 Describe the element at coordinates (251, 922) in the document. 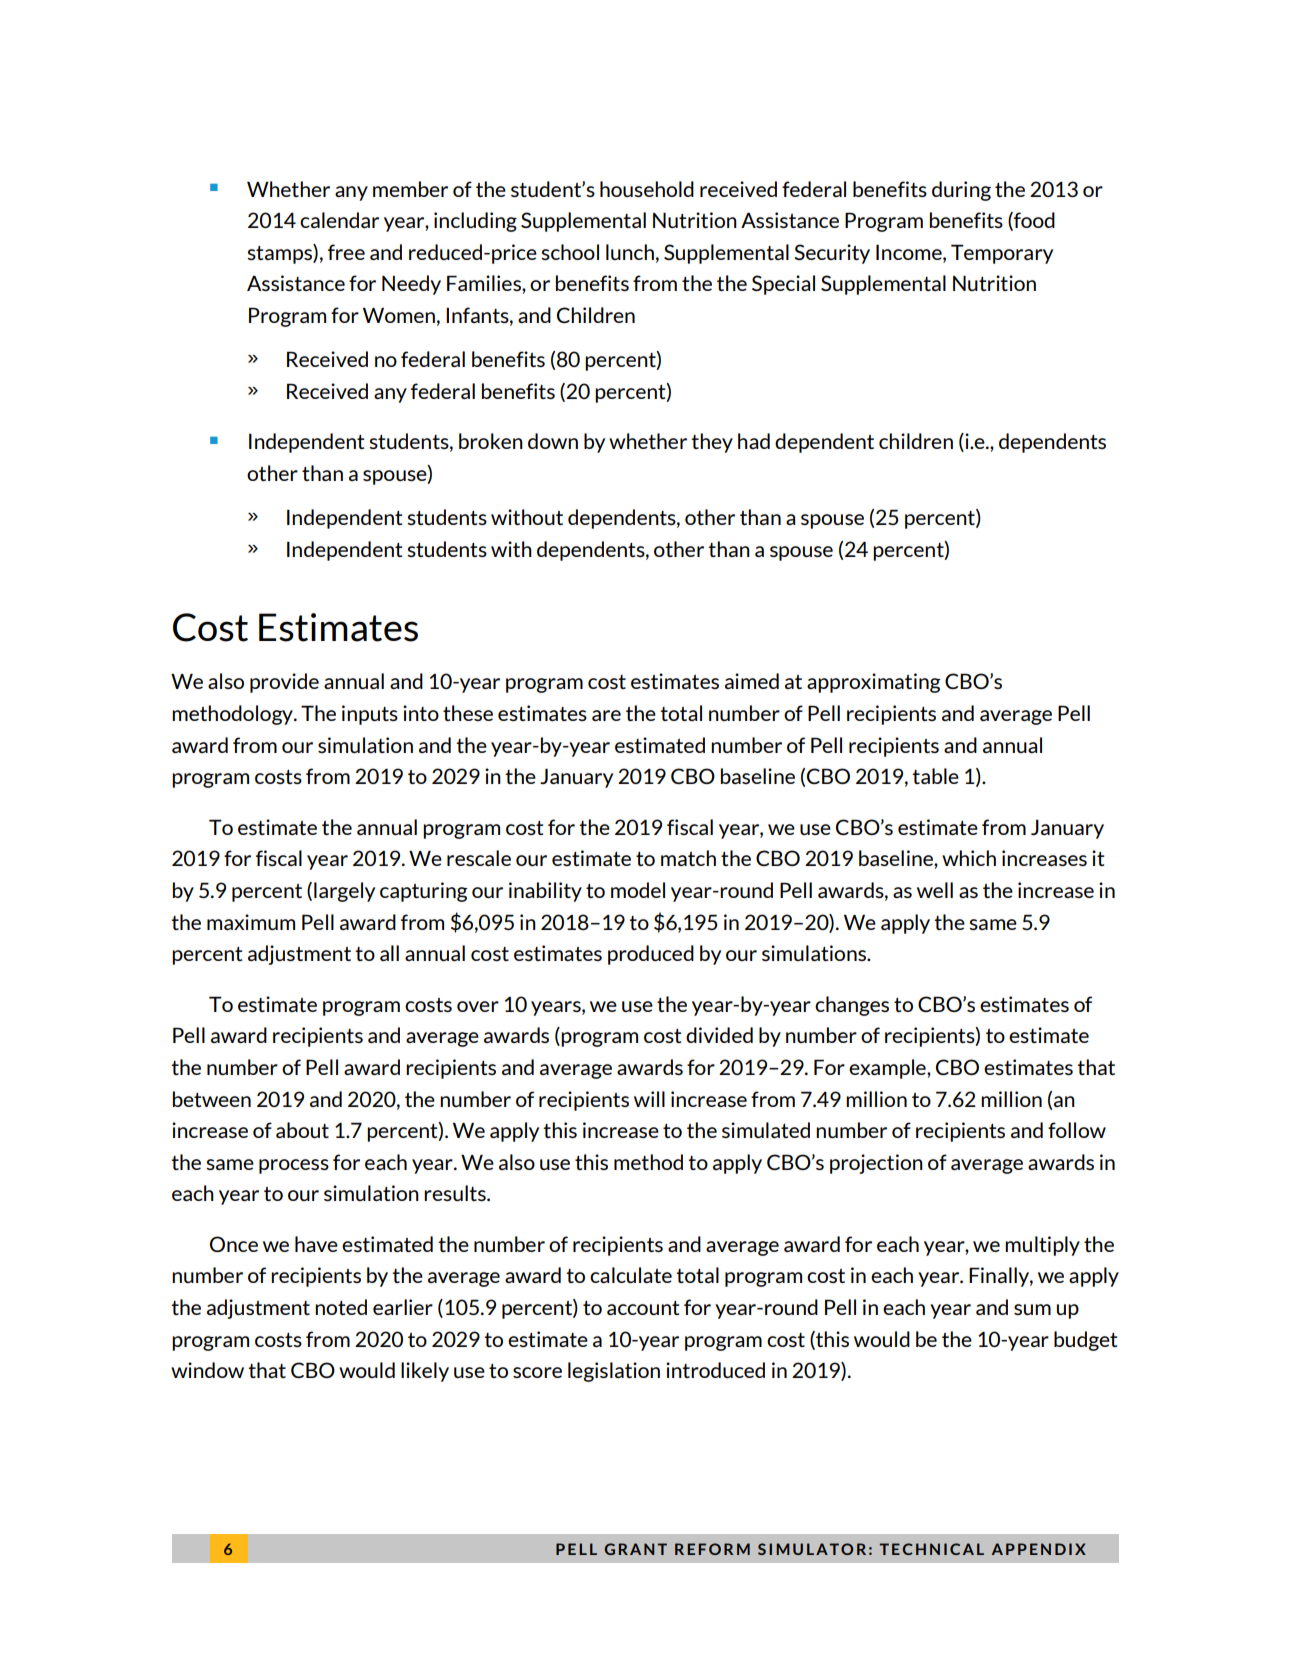

I see `maximum` at that location.
